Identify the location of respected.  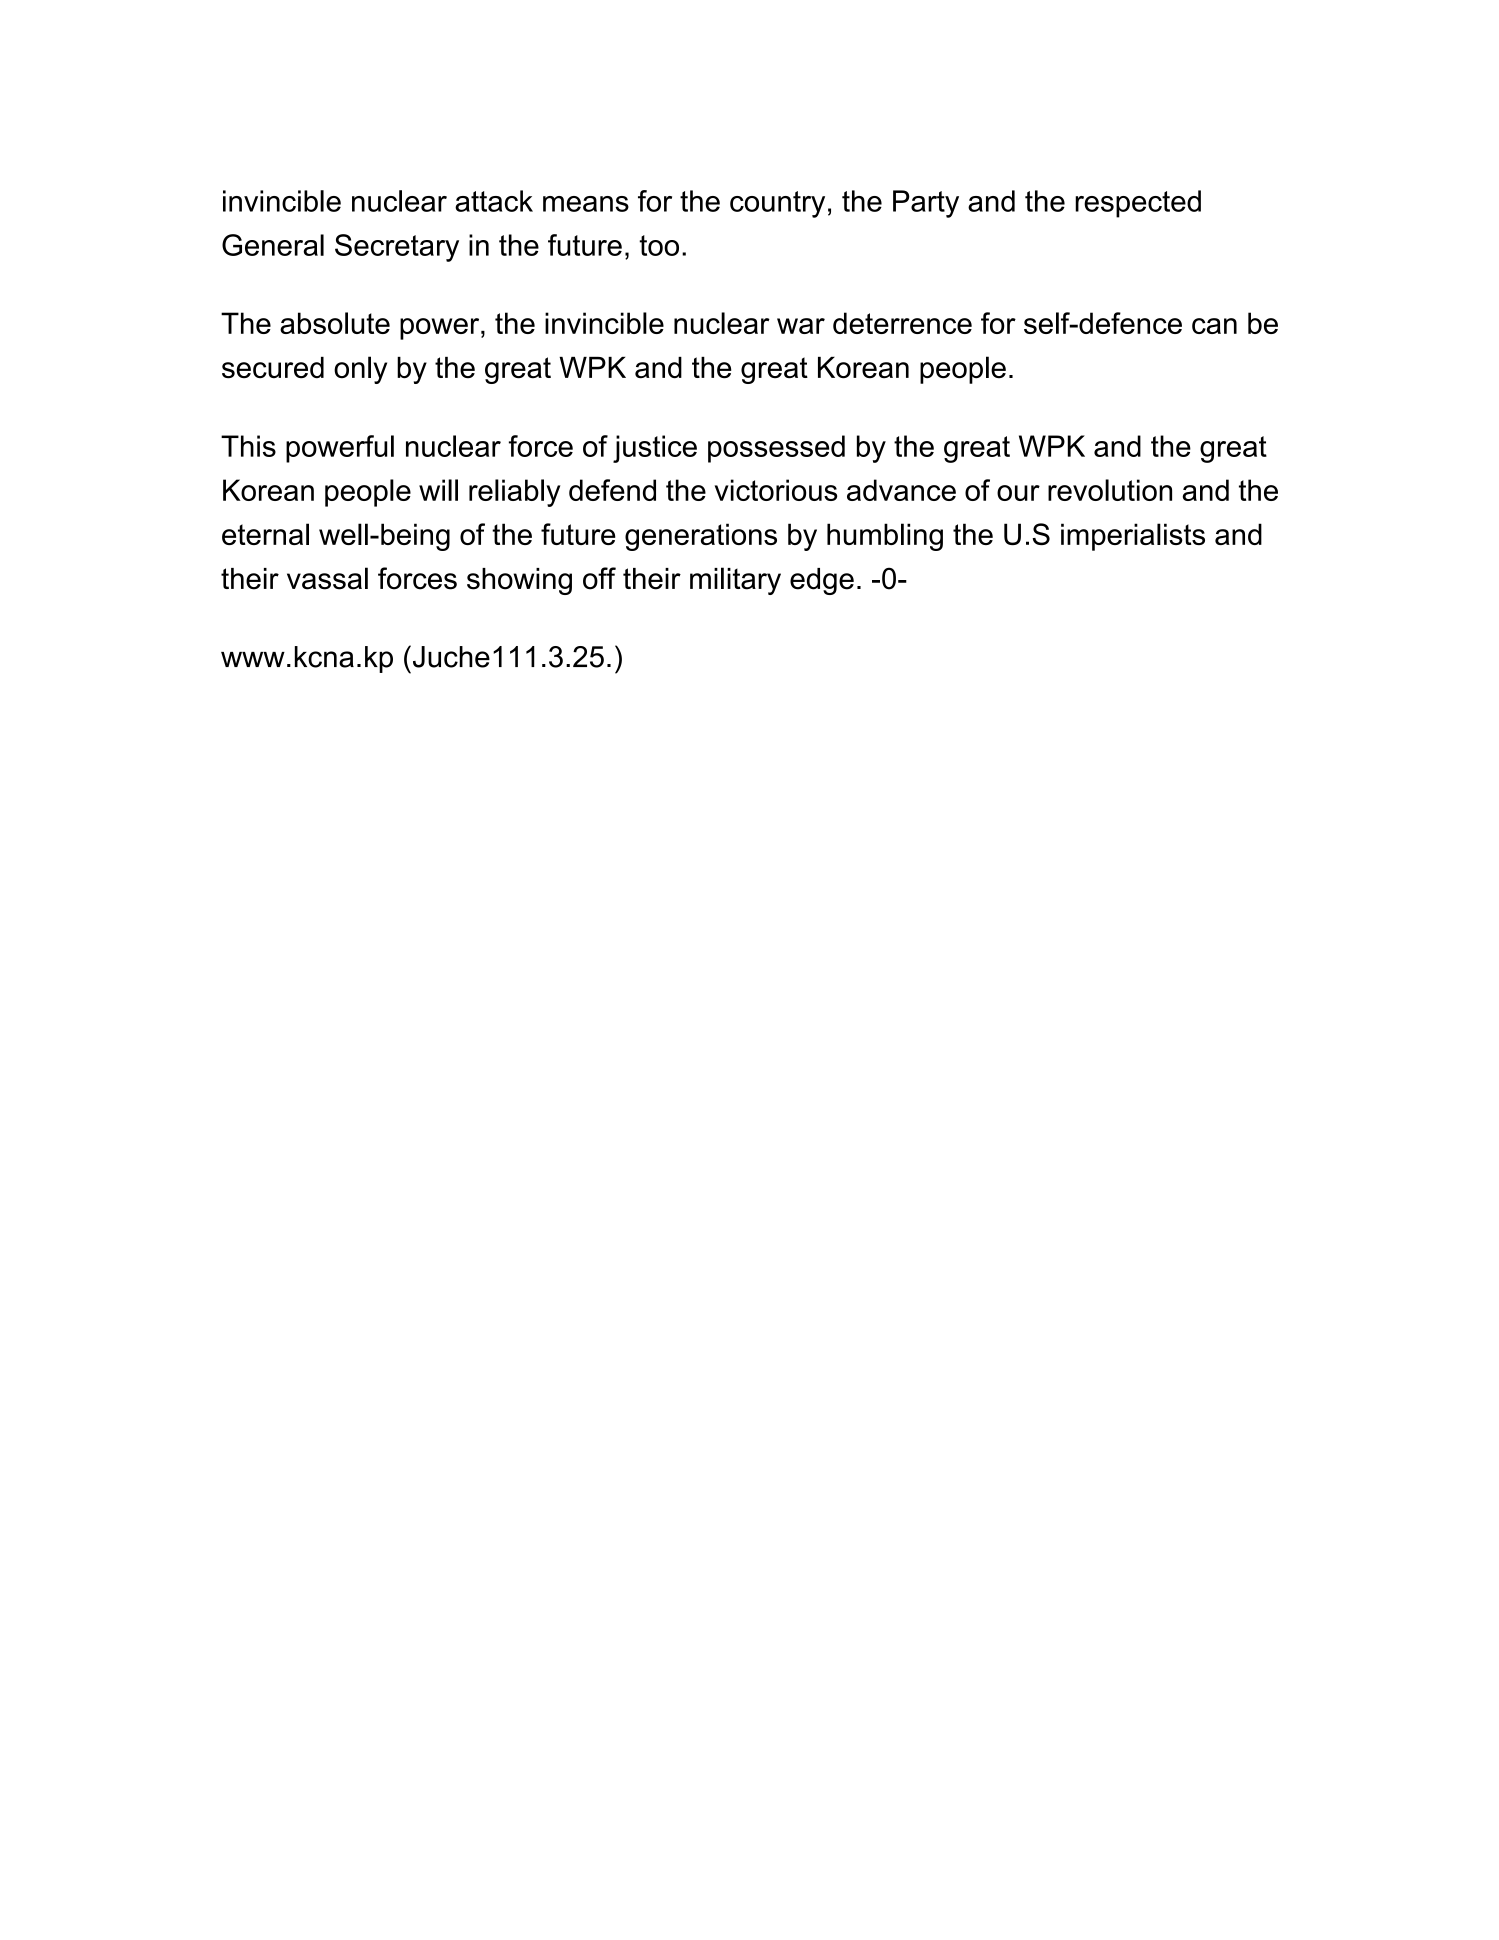
(1138, 204).
